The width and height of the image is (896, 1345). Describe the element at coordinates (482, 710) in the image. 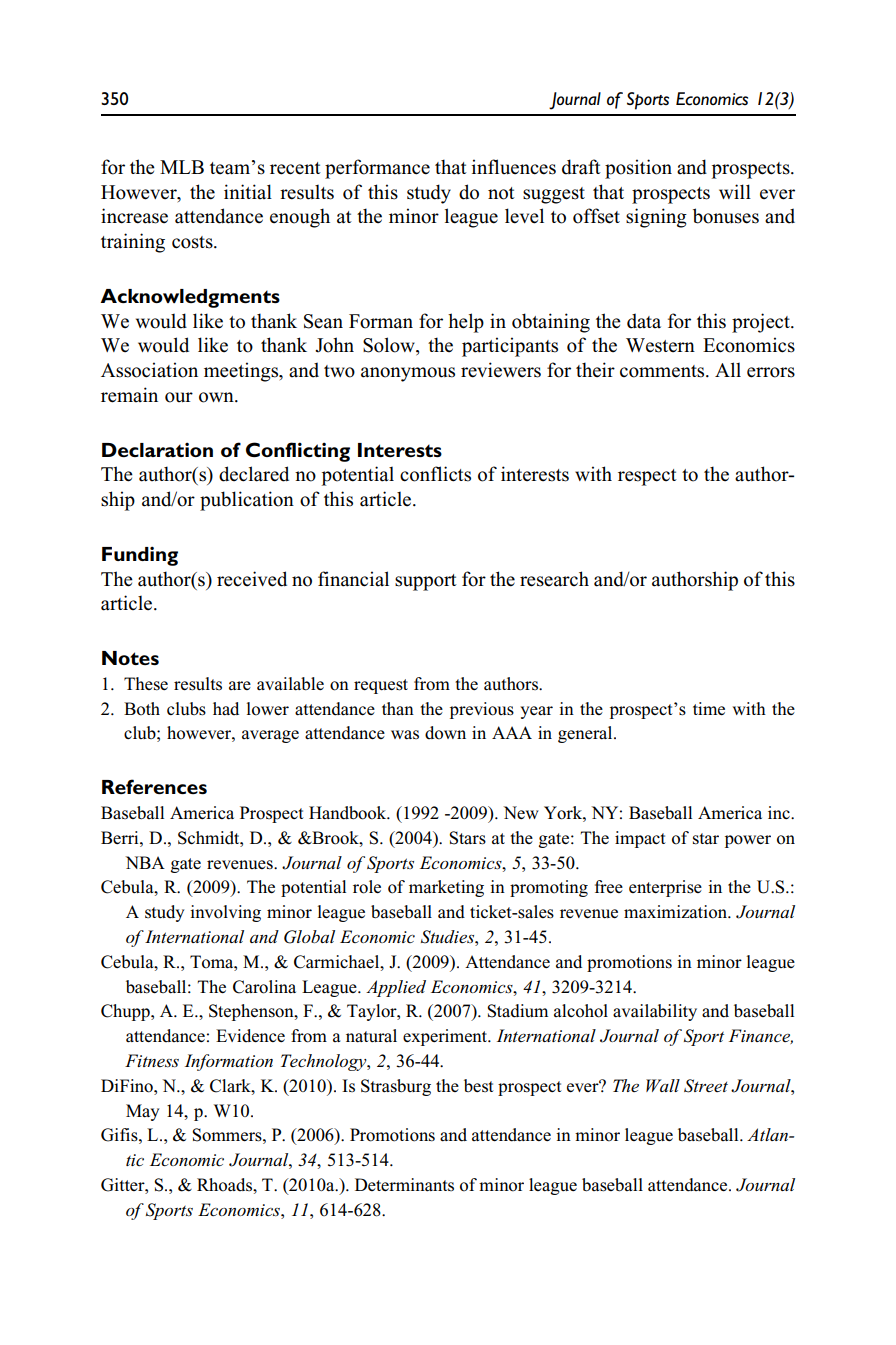

I see `previous` at that location.
